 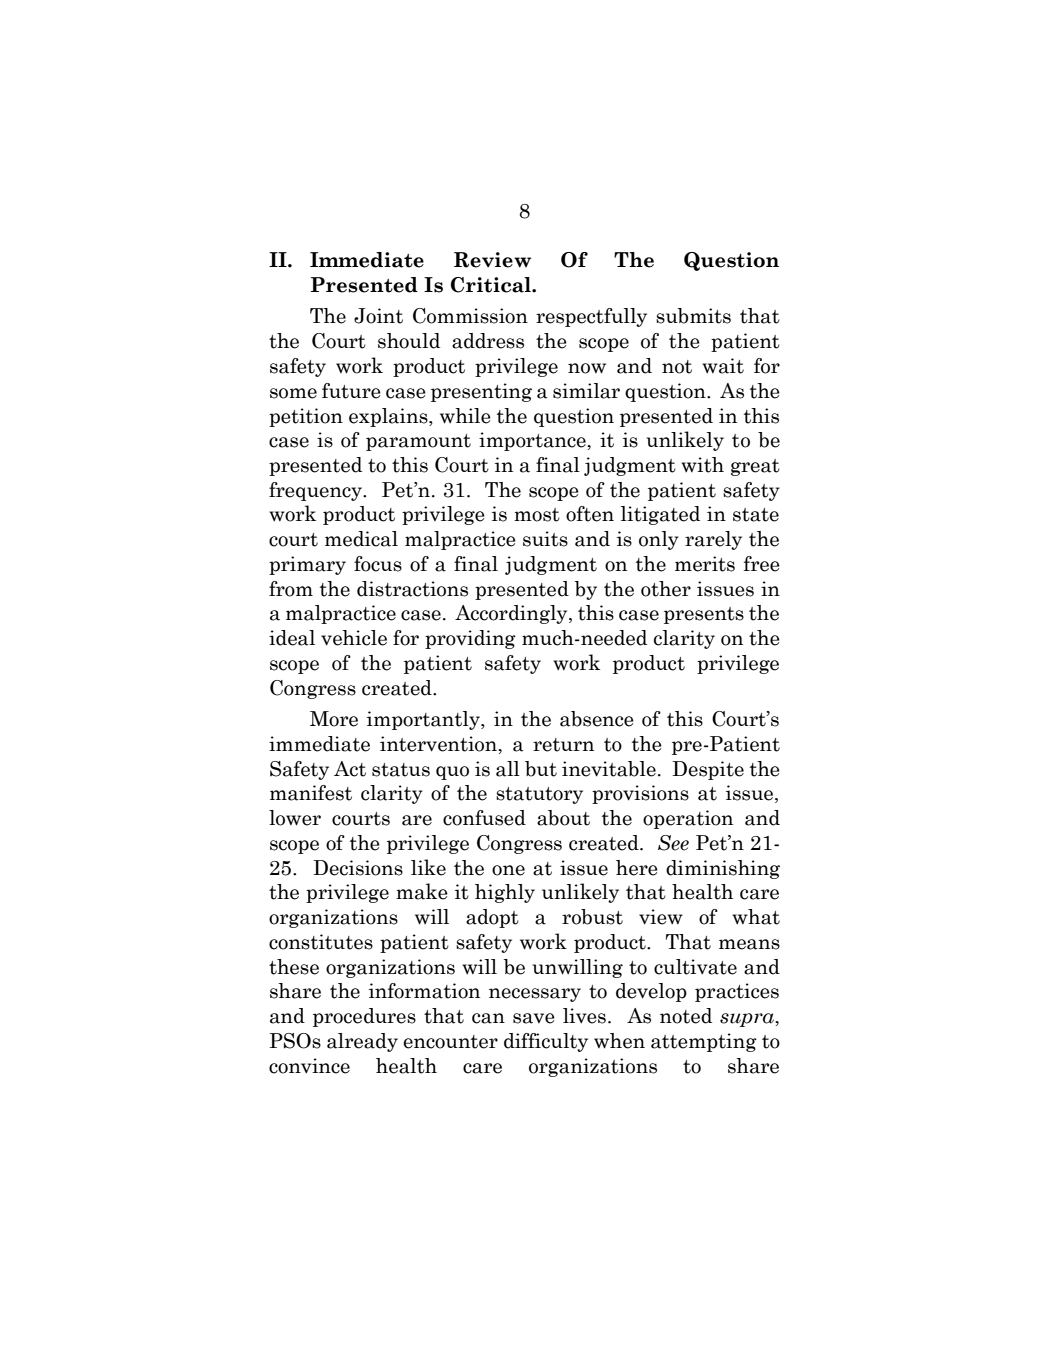 I want to click on Decisions, so click(x=358, y=868).
